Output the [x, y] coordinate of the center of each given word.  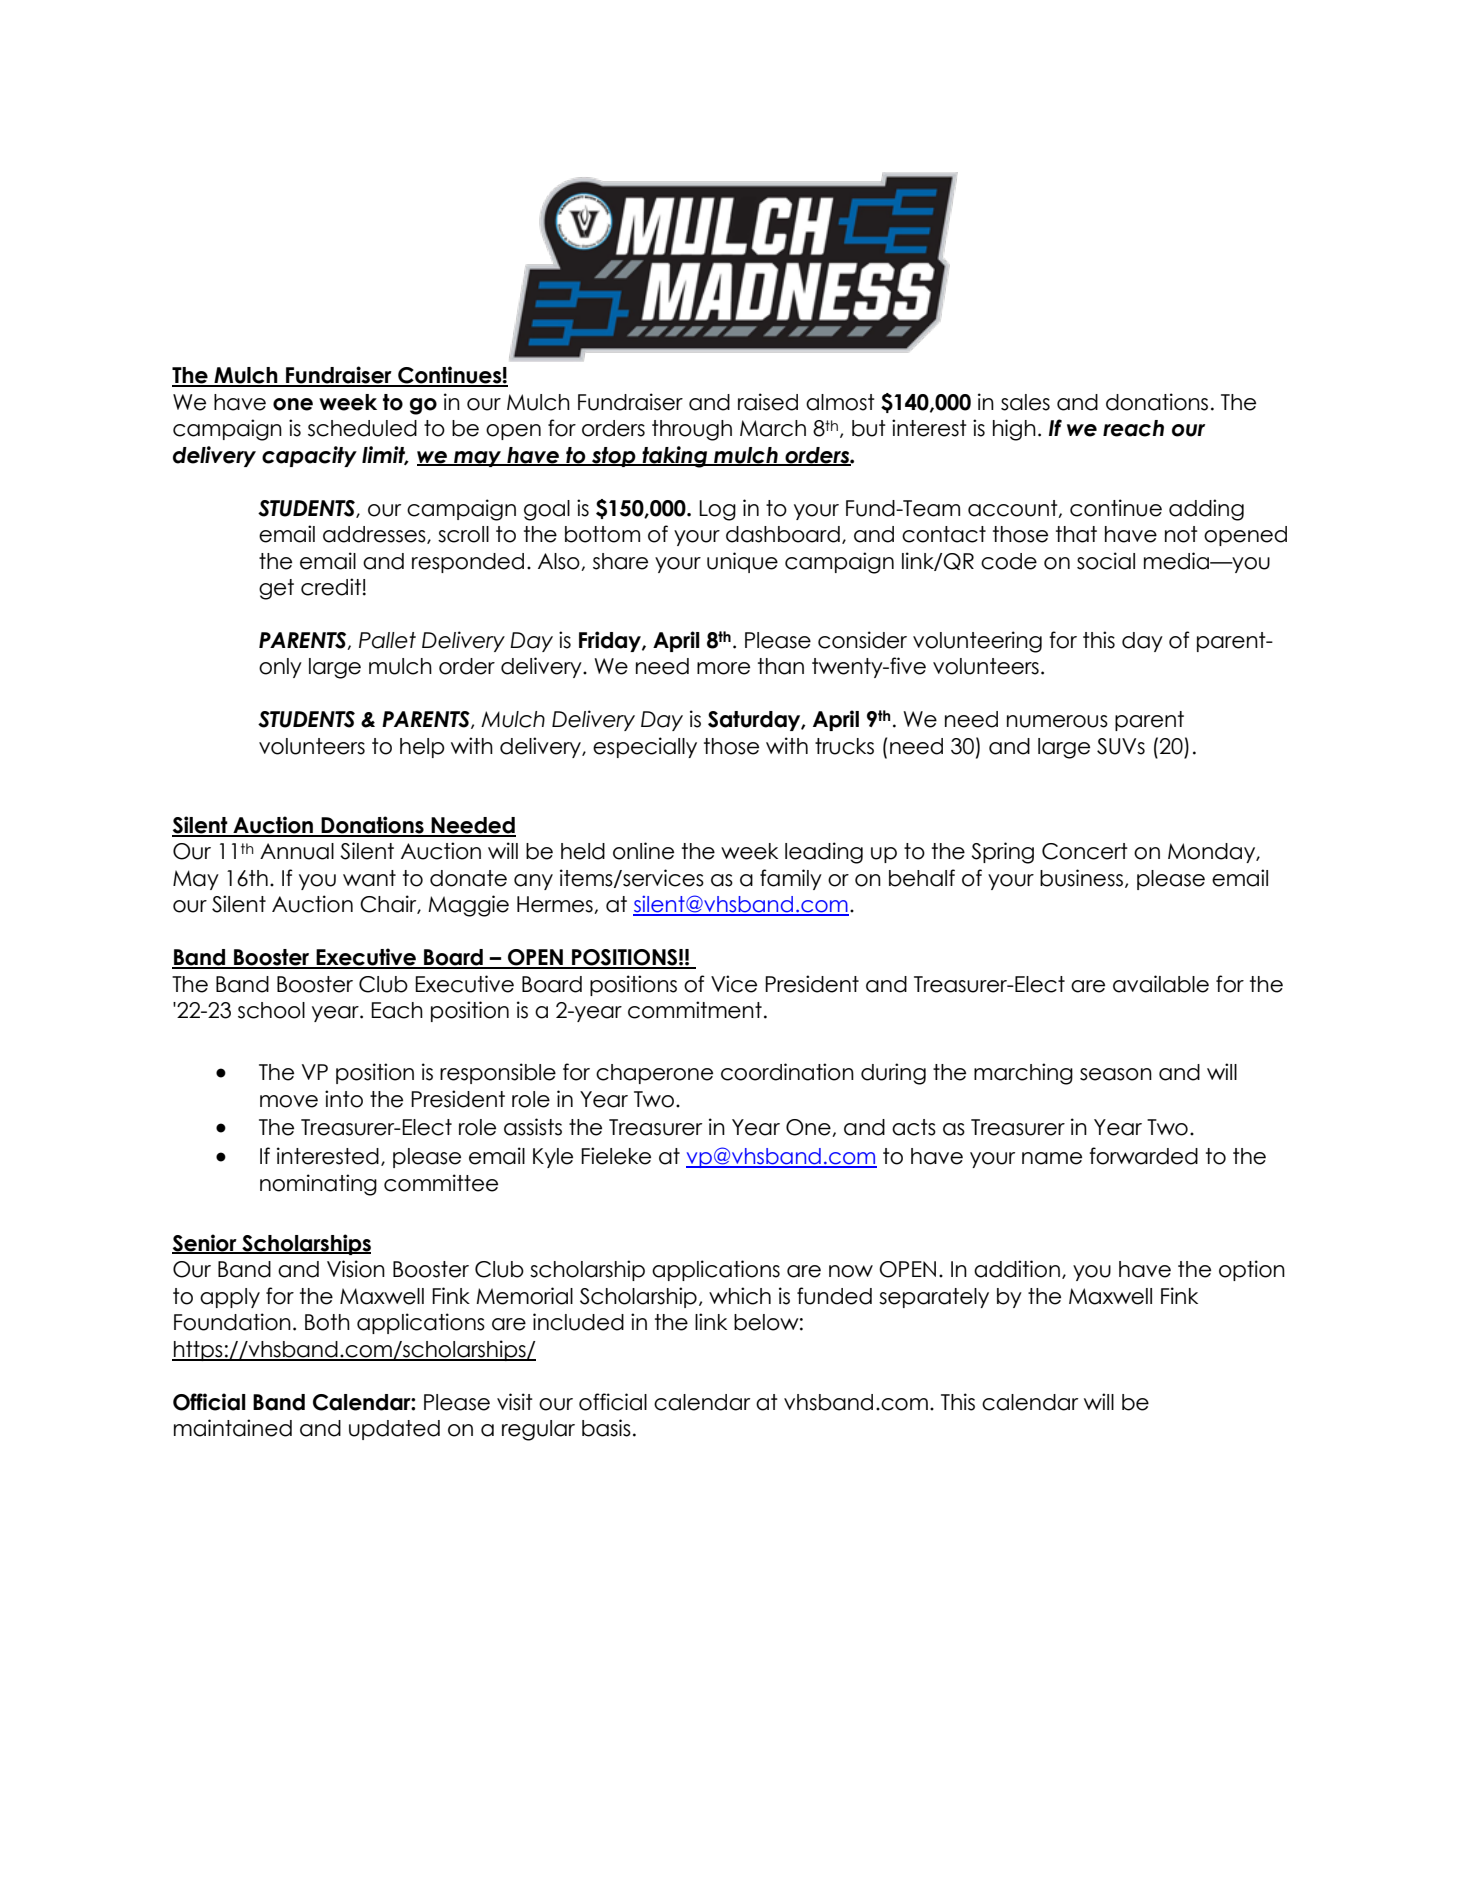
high [1014, 430]
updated [394, 1430]
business [1081, 878]
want [369, 878]
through [692, 430]
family [791, 879]
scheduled [362, 428]
